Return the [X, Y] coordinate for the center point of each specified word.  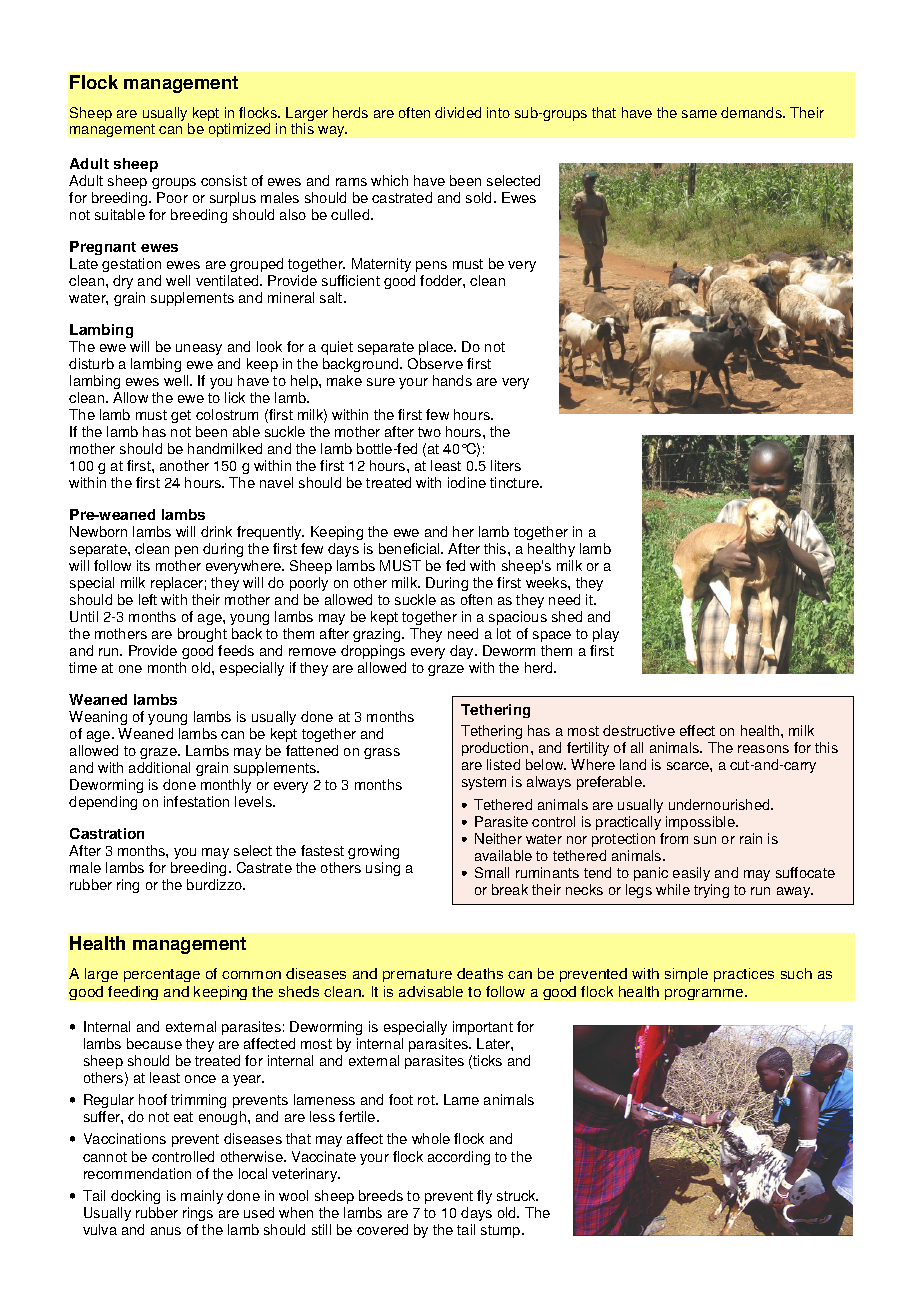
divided [458, 112]
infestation [196, 801]
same [699, 114]
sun [705, 840]
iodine [467, 482]
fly [484, 1197]
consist [224, 180]
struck [517, 1195]
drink [216, 531]
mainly [202, 1197]
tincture [515, 482]
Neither [498, 838]
